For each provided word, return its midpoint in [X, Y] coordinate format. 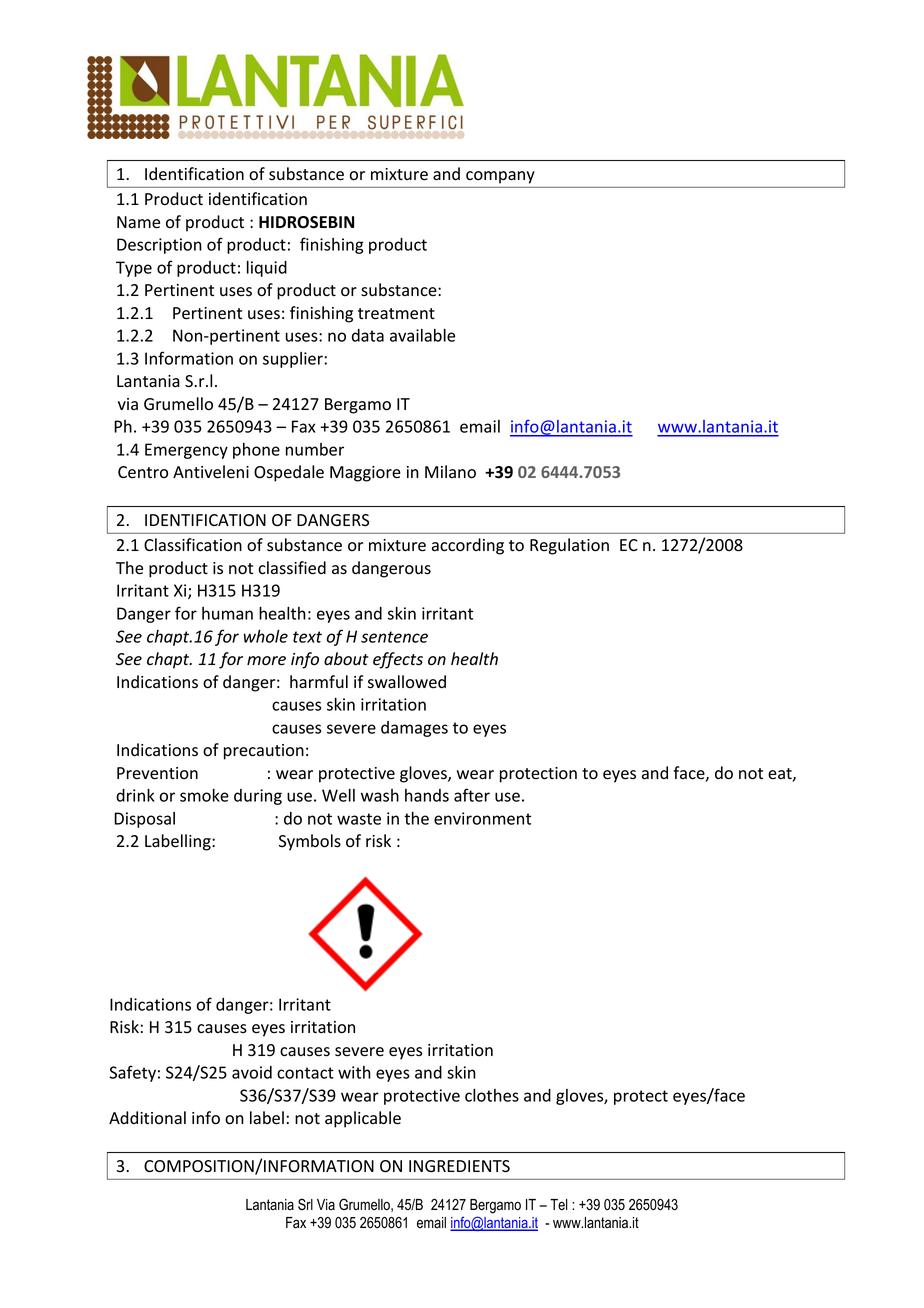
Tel [559, 1205]
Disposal [144, 820]
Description [159, 246]
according [468, 546]
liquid [267, 269]
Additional [147, 1118]
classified [292, 568]
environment [482, 818]
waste [359, 819]
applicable [363, 1119]
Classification [193, 545]
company [500, 177]
